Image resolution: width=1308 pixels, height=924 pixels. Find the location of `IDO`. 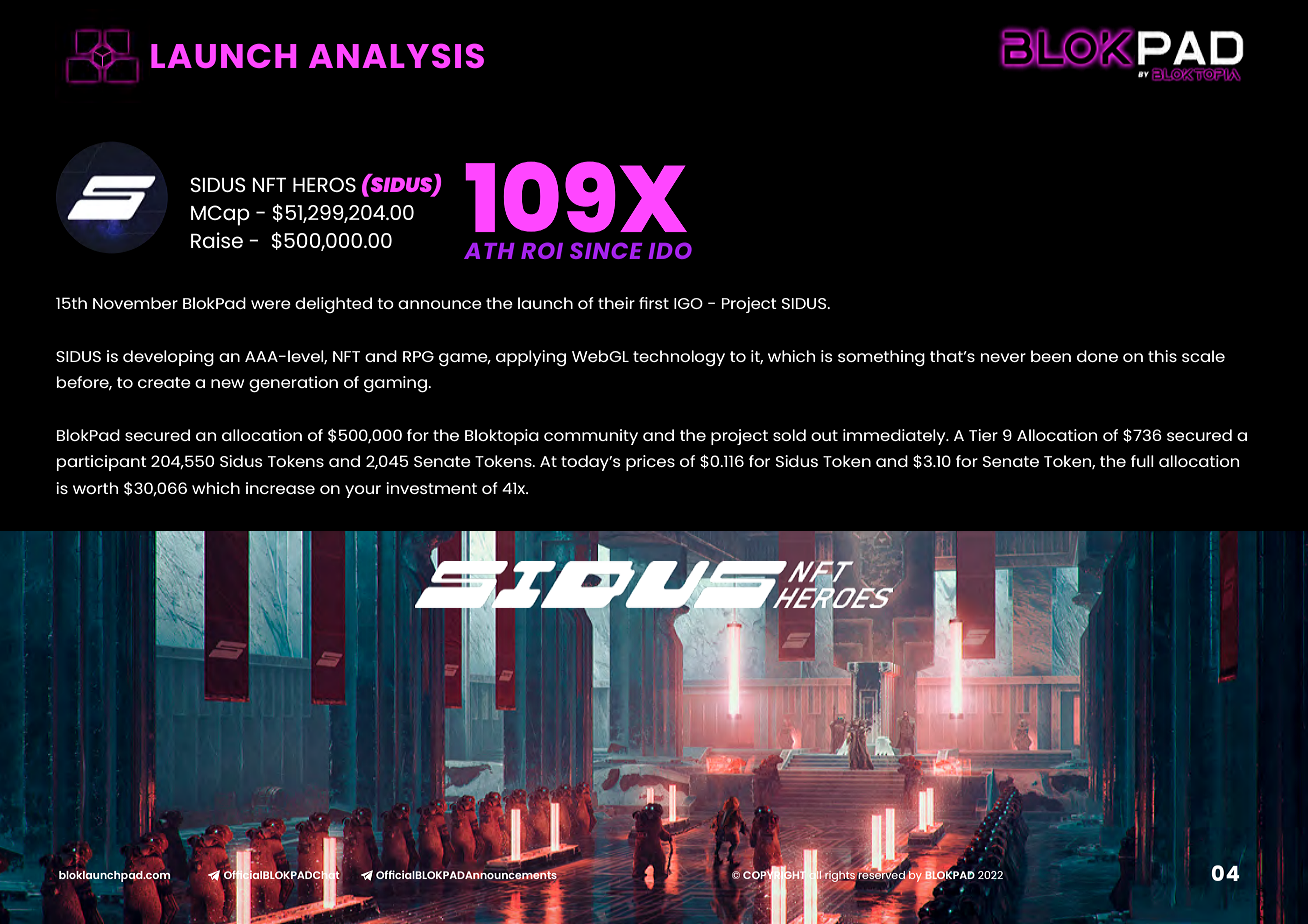

IDO is located at coordinates (670, 250).
